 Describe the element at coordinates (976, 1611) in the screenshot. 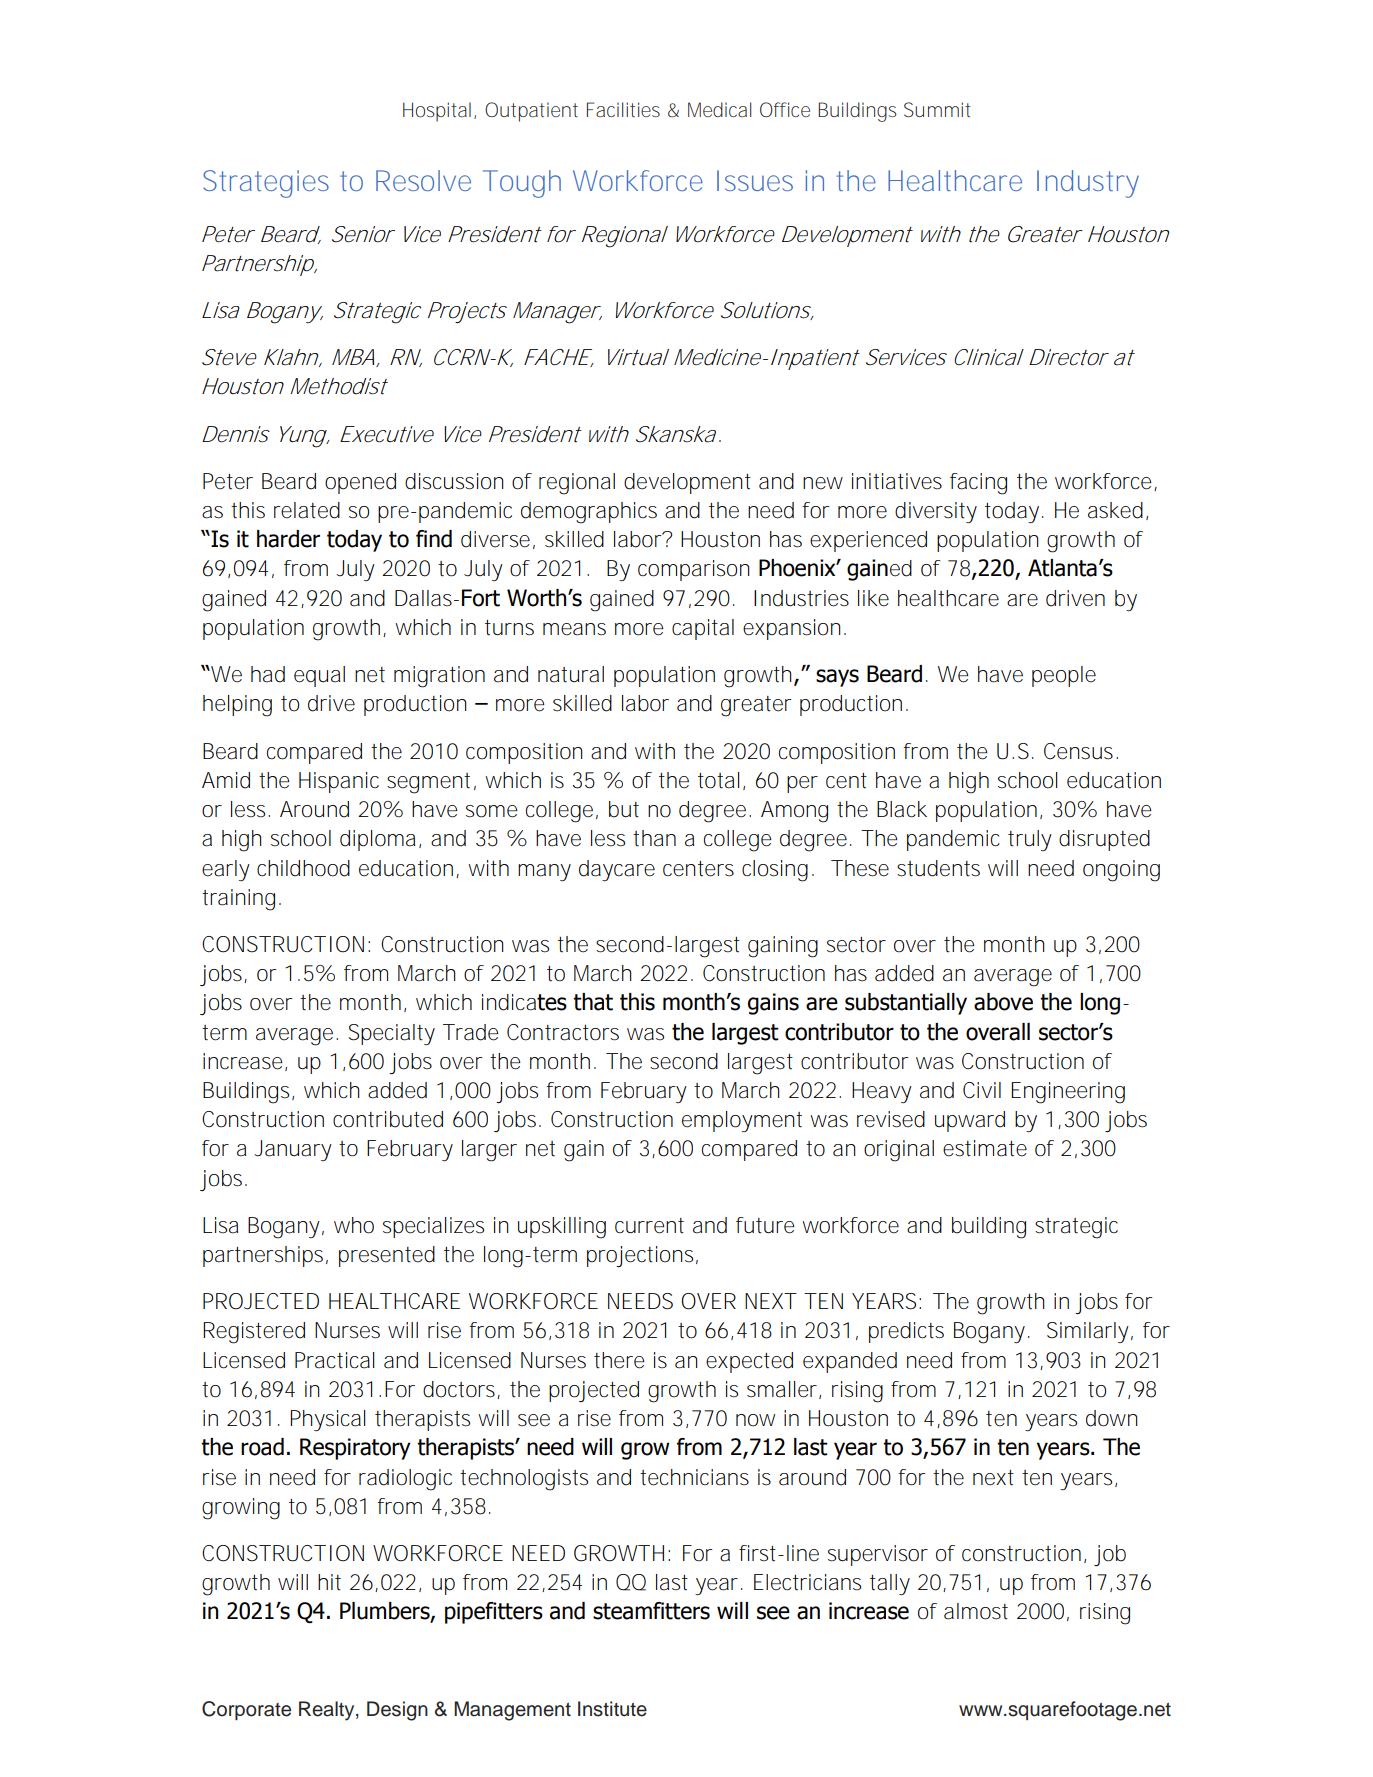

I see `almost` at that location.
